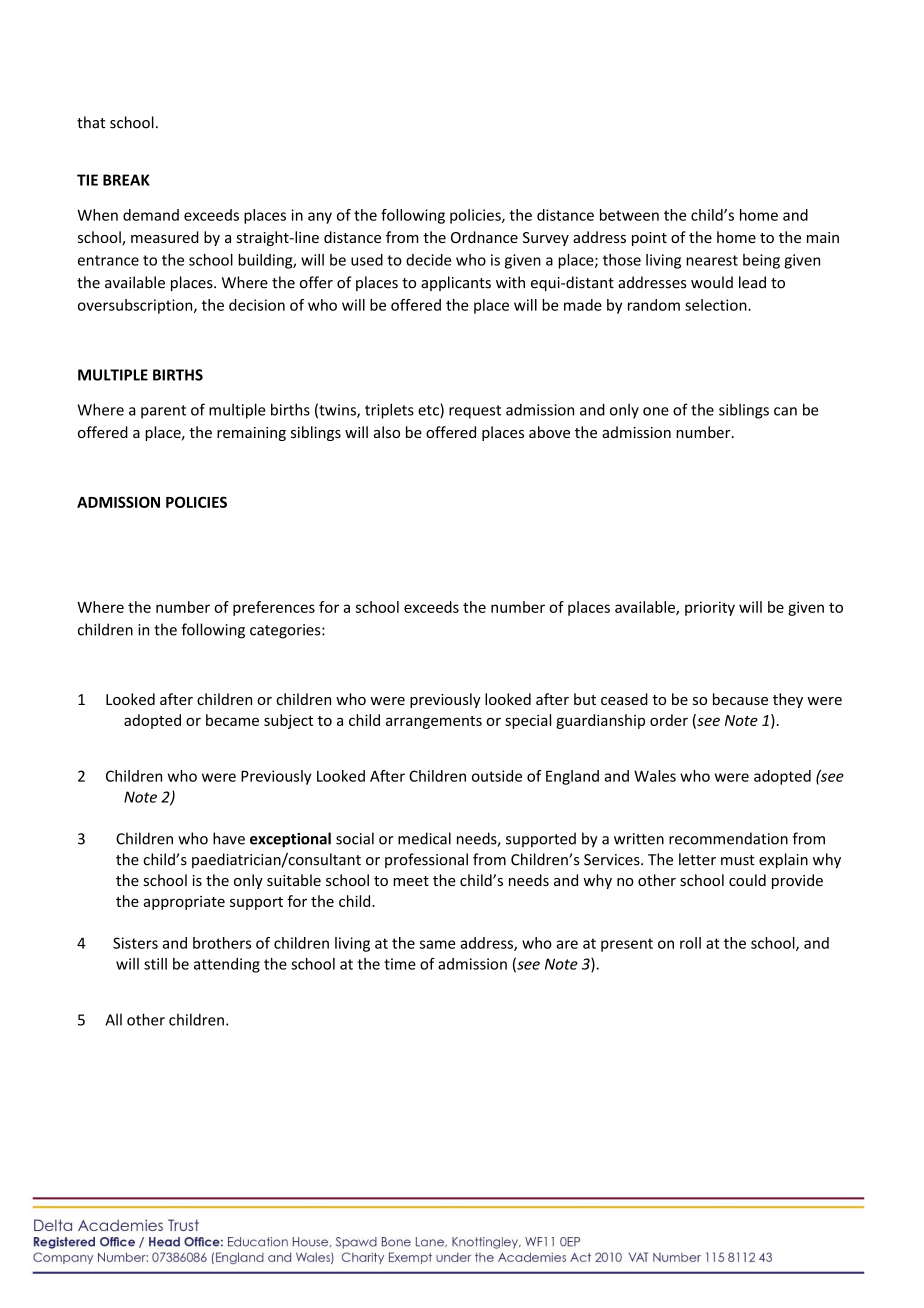  What do you see at coordinates (656, 411) in the image?
I see `one` at bounding box center [656, 411].
